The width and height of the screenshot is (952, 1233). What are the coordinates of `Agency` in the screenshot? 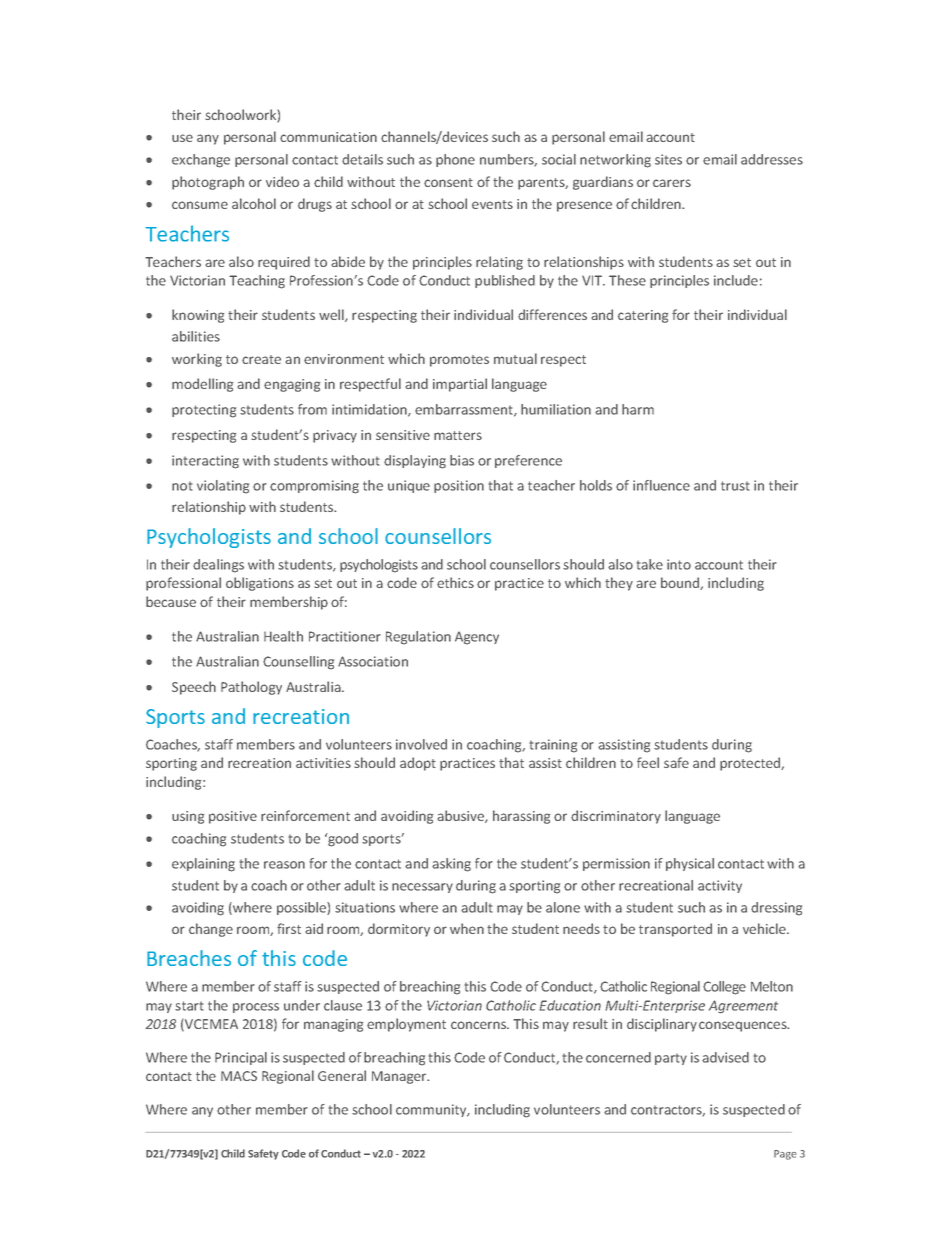 It's located at (477, 638).
